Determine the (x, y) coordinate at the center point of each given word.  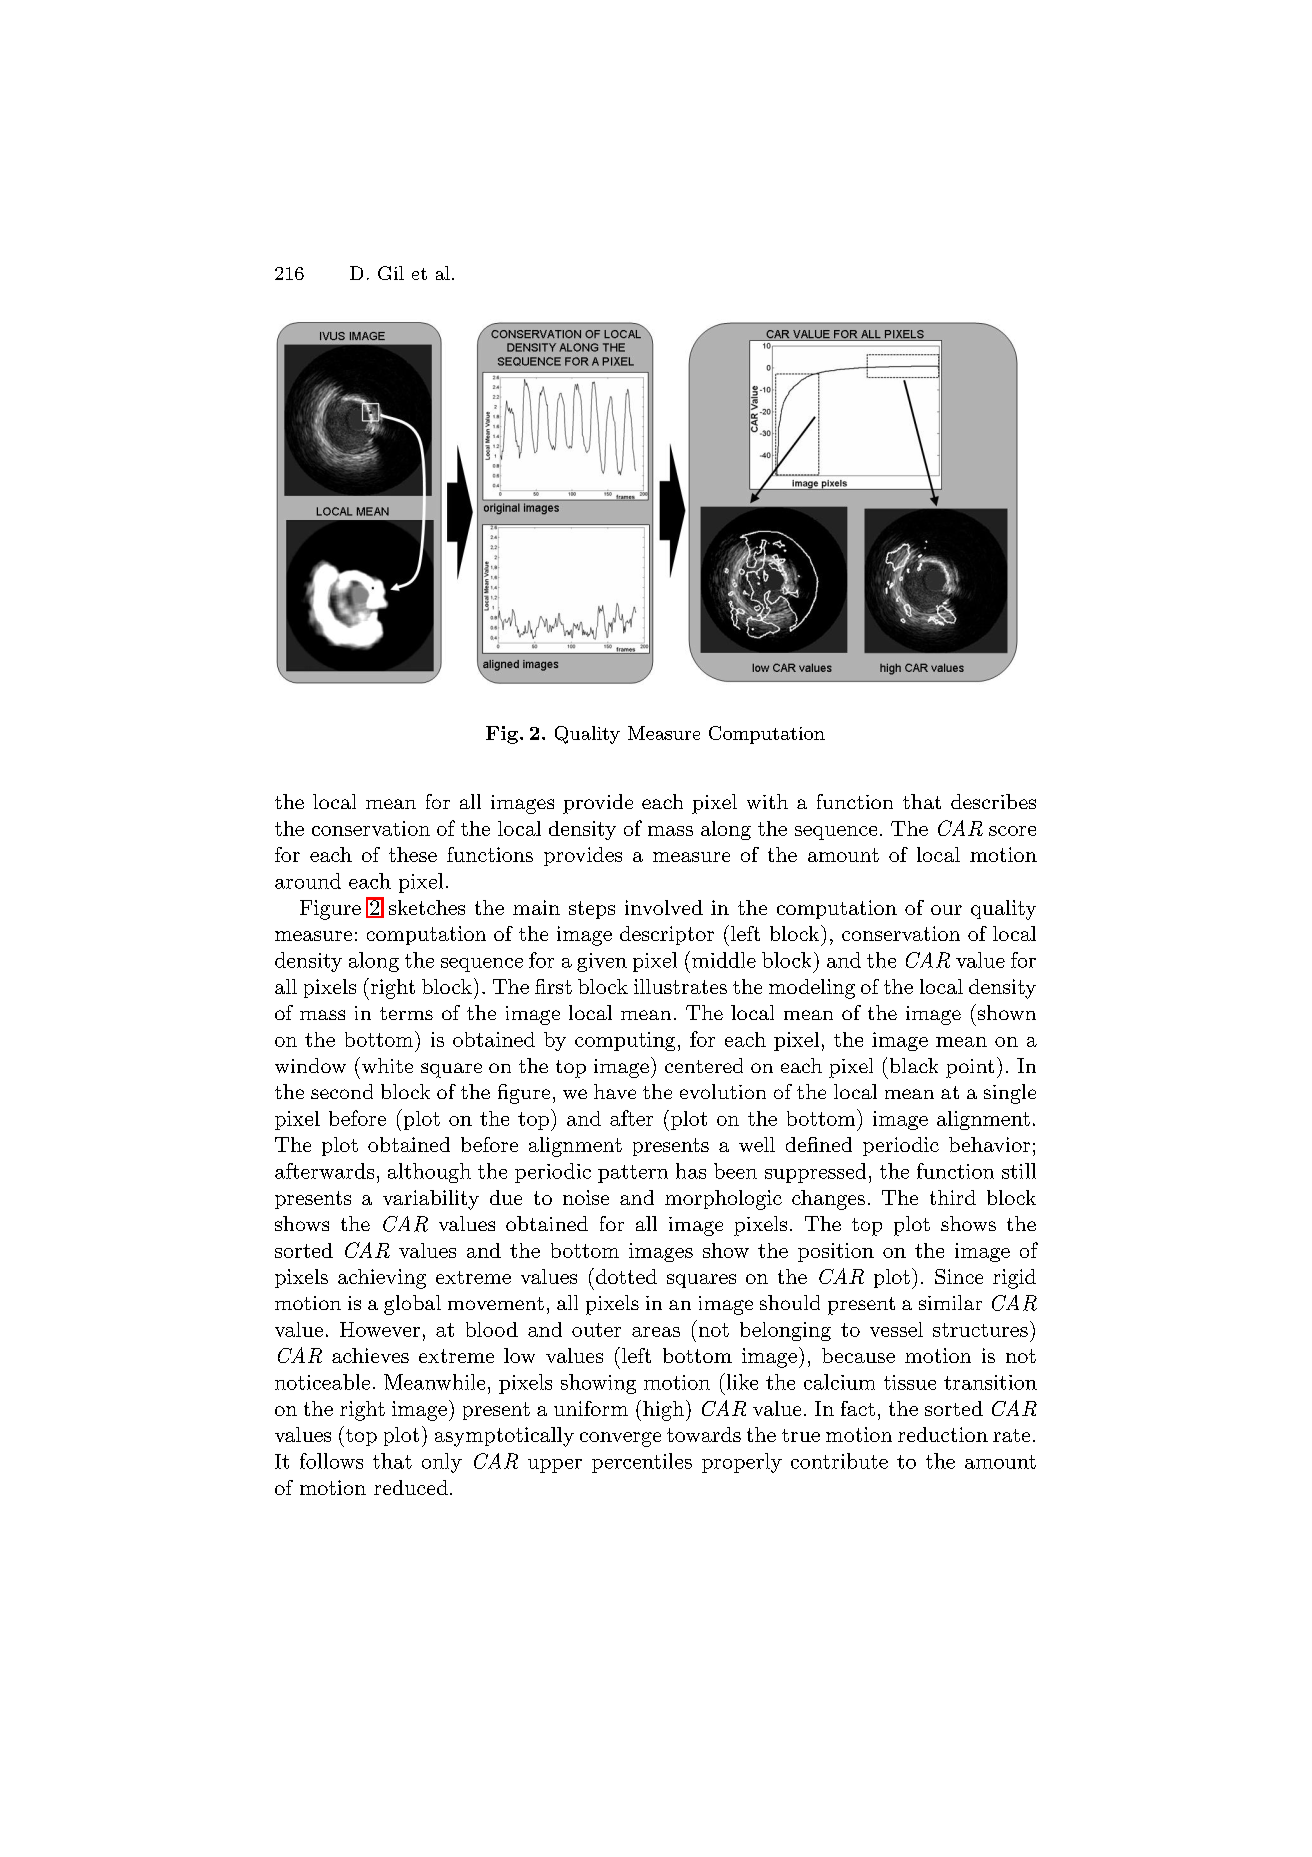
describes (993, 801)
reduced (411, 1487)
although (429, 1173)
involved (664, 907)
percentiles (642, 1463)
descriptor (667, 935)
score (1012, 831)
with (767, 801)
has (691, 1171)
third (953, 1197)
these (413, 854)
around (308, 881)
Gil (391, 273)
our (946, 910)
